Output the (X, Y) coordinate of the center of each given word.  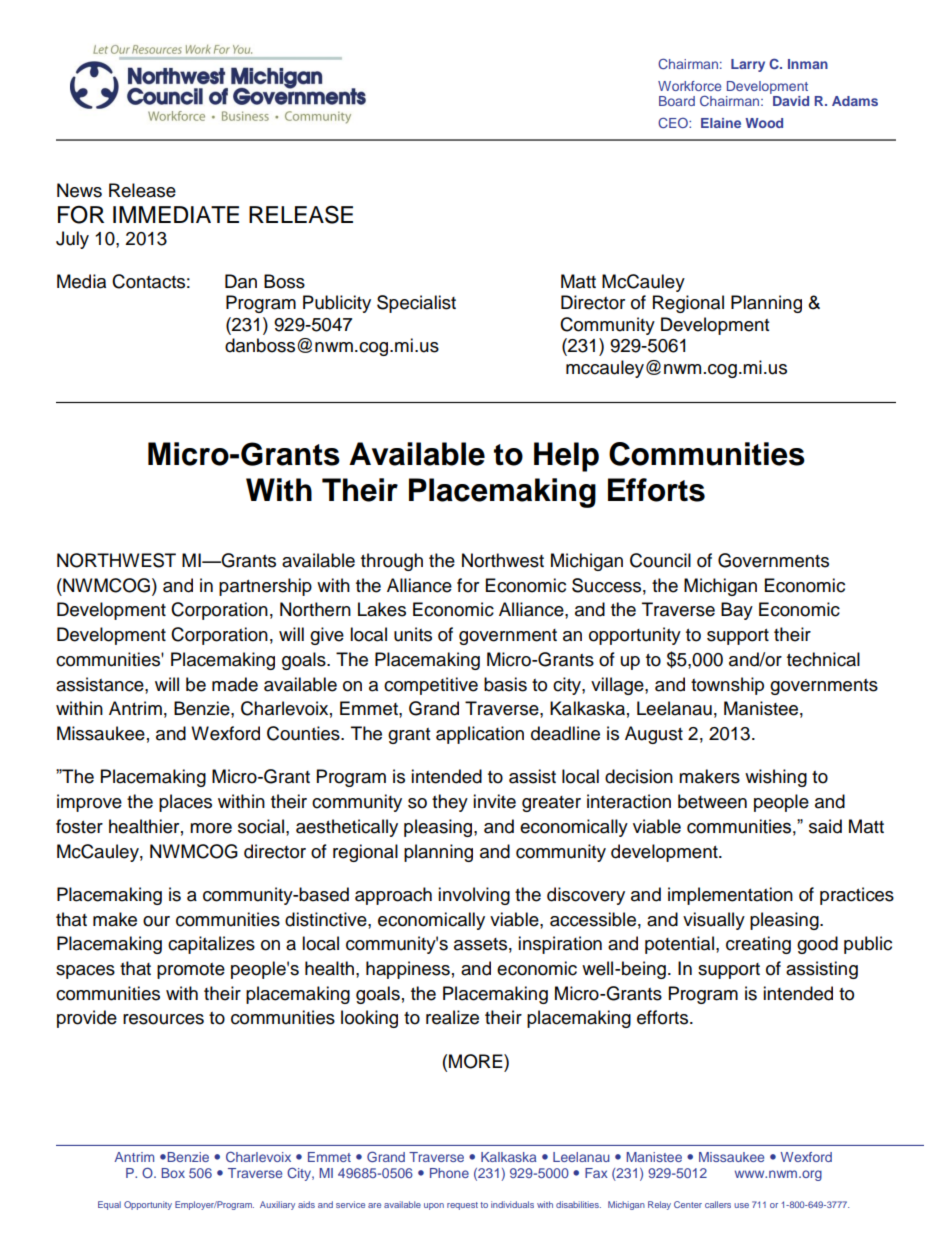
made (235, 684)
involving (474, 896)
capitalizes (211, 945)
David (791, 101)
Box (173, 1173)
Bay (737, 611)
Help (566, 457)
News (79, 190)
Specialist (416, 304)
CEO (674, 122)
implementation (730, 896)
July (72, 240)
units (413, 634)
